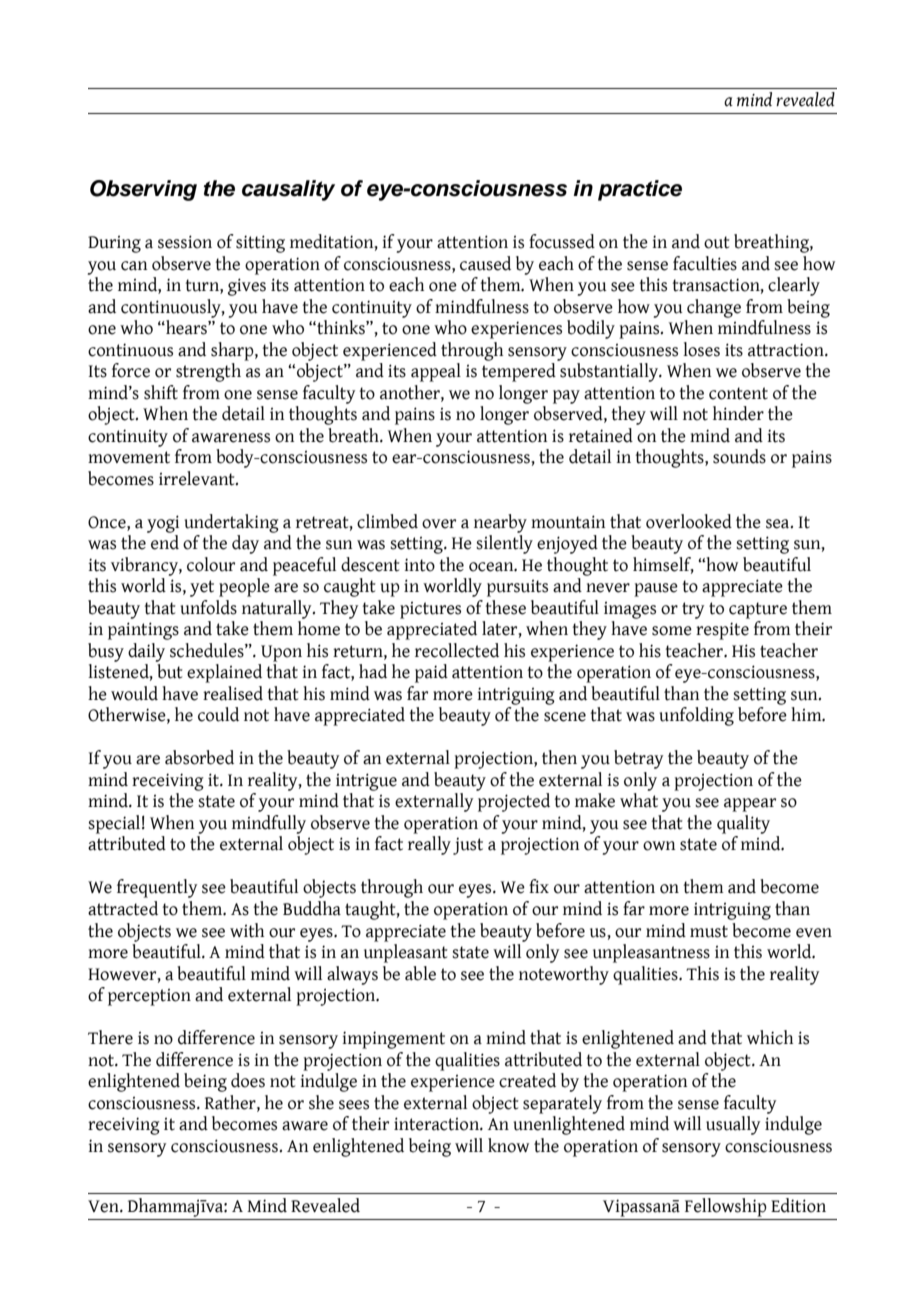 The image size is (924, 1308). I want to click on know, so click(508, 1145).
